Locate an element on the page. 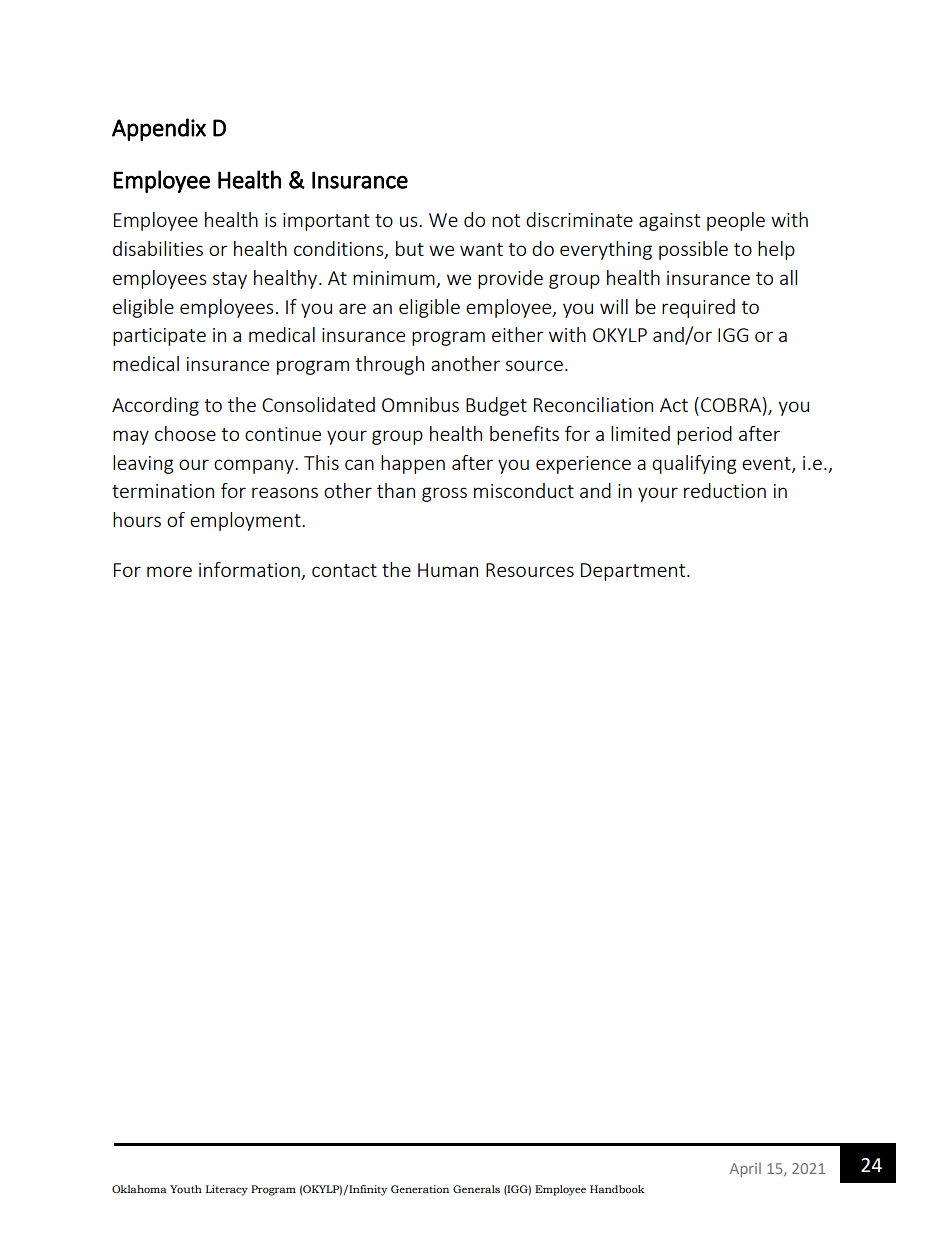  want is located at coordinates (481, 249).
